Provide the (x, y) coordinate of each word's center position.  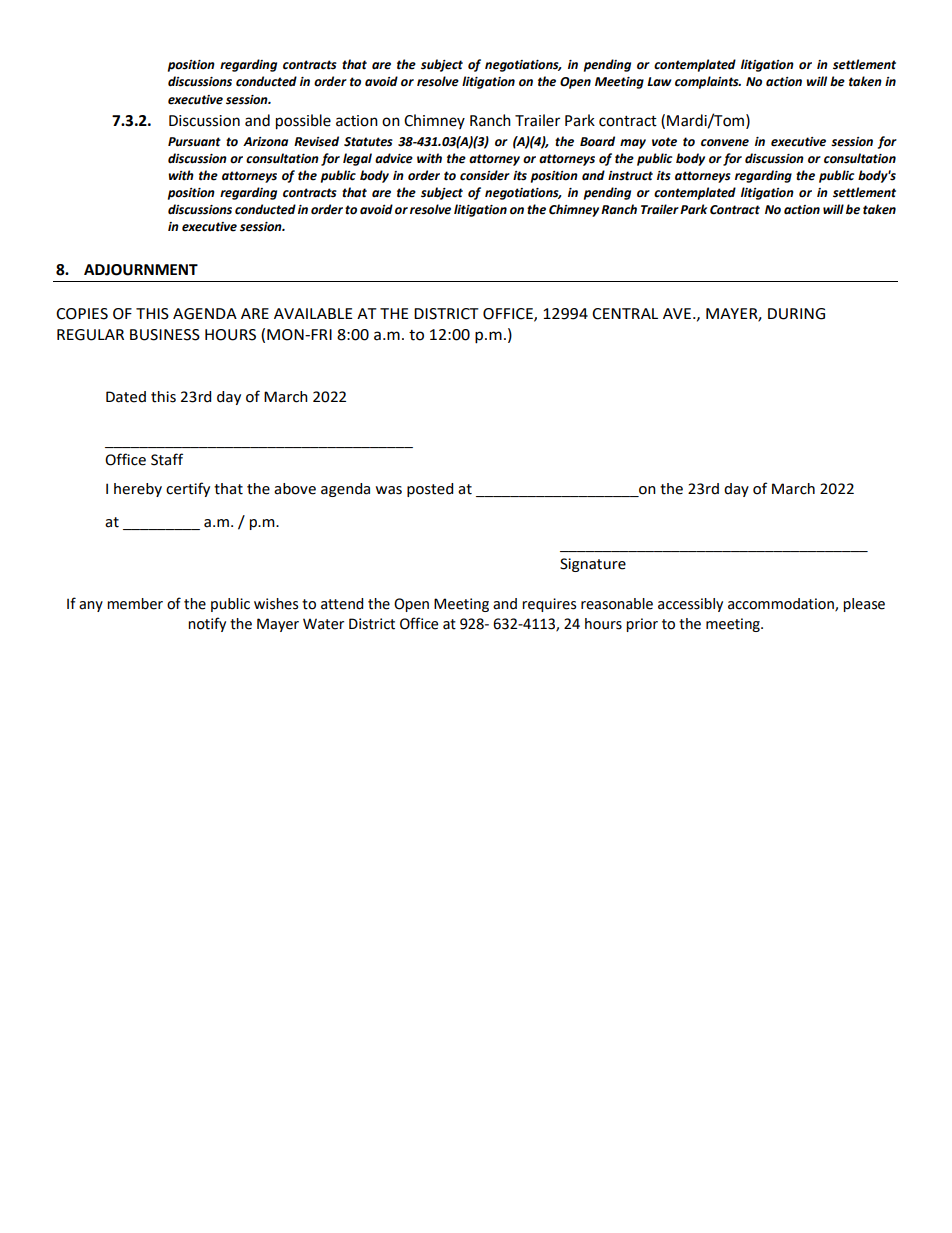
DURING (796, 314)
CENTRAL (625, 314)
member (135, 604)
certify (188, 489)
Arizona (265, 142)
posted (430, 490)
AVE (677, 313)
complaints (708, 82)
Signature (593, 565)
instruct (630, 176)
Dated (126, 397)
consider (485, 175)
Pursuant (194, 142)
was (389, 490)
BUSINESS (165, 335)
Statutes (368, 142)
